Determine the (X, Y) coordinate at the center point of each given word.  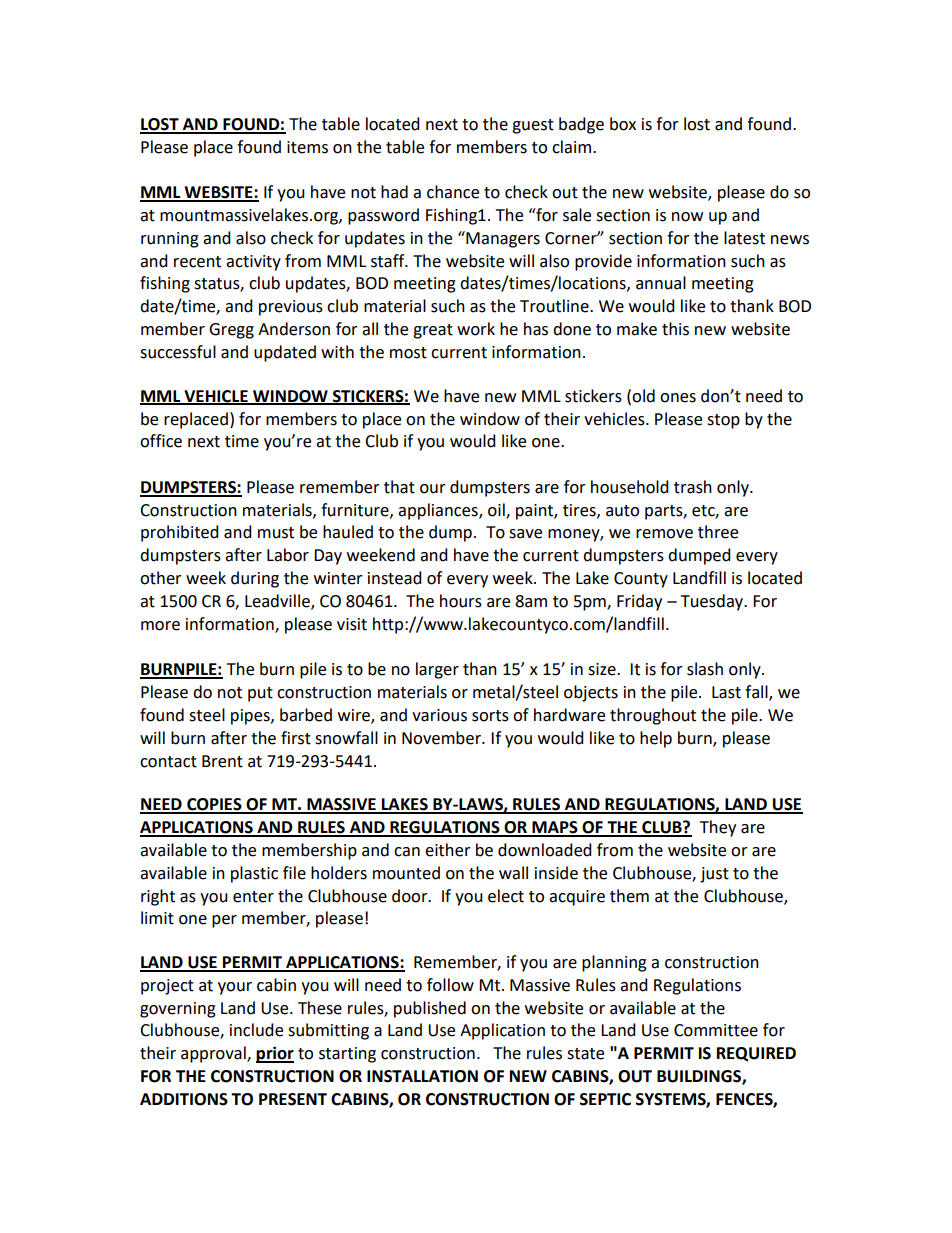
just (714, 875)
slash (705, 669)
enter (253, 897)
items (307, 147)
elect (506, 896)
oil (497, 510)
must (276, 533)
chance (453, 192)
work (476, 329)
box (623, 124)
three (718, 532)
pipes (251, 717)
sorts (490, 716)
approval (214, 1054)
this (675, 329)
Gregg (231, 331)
